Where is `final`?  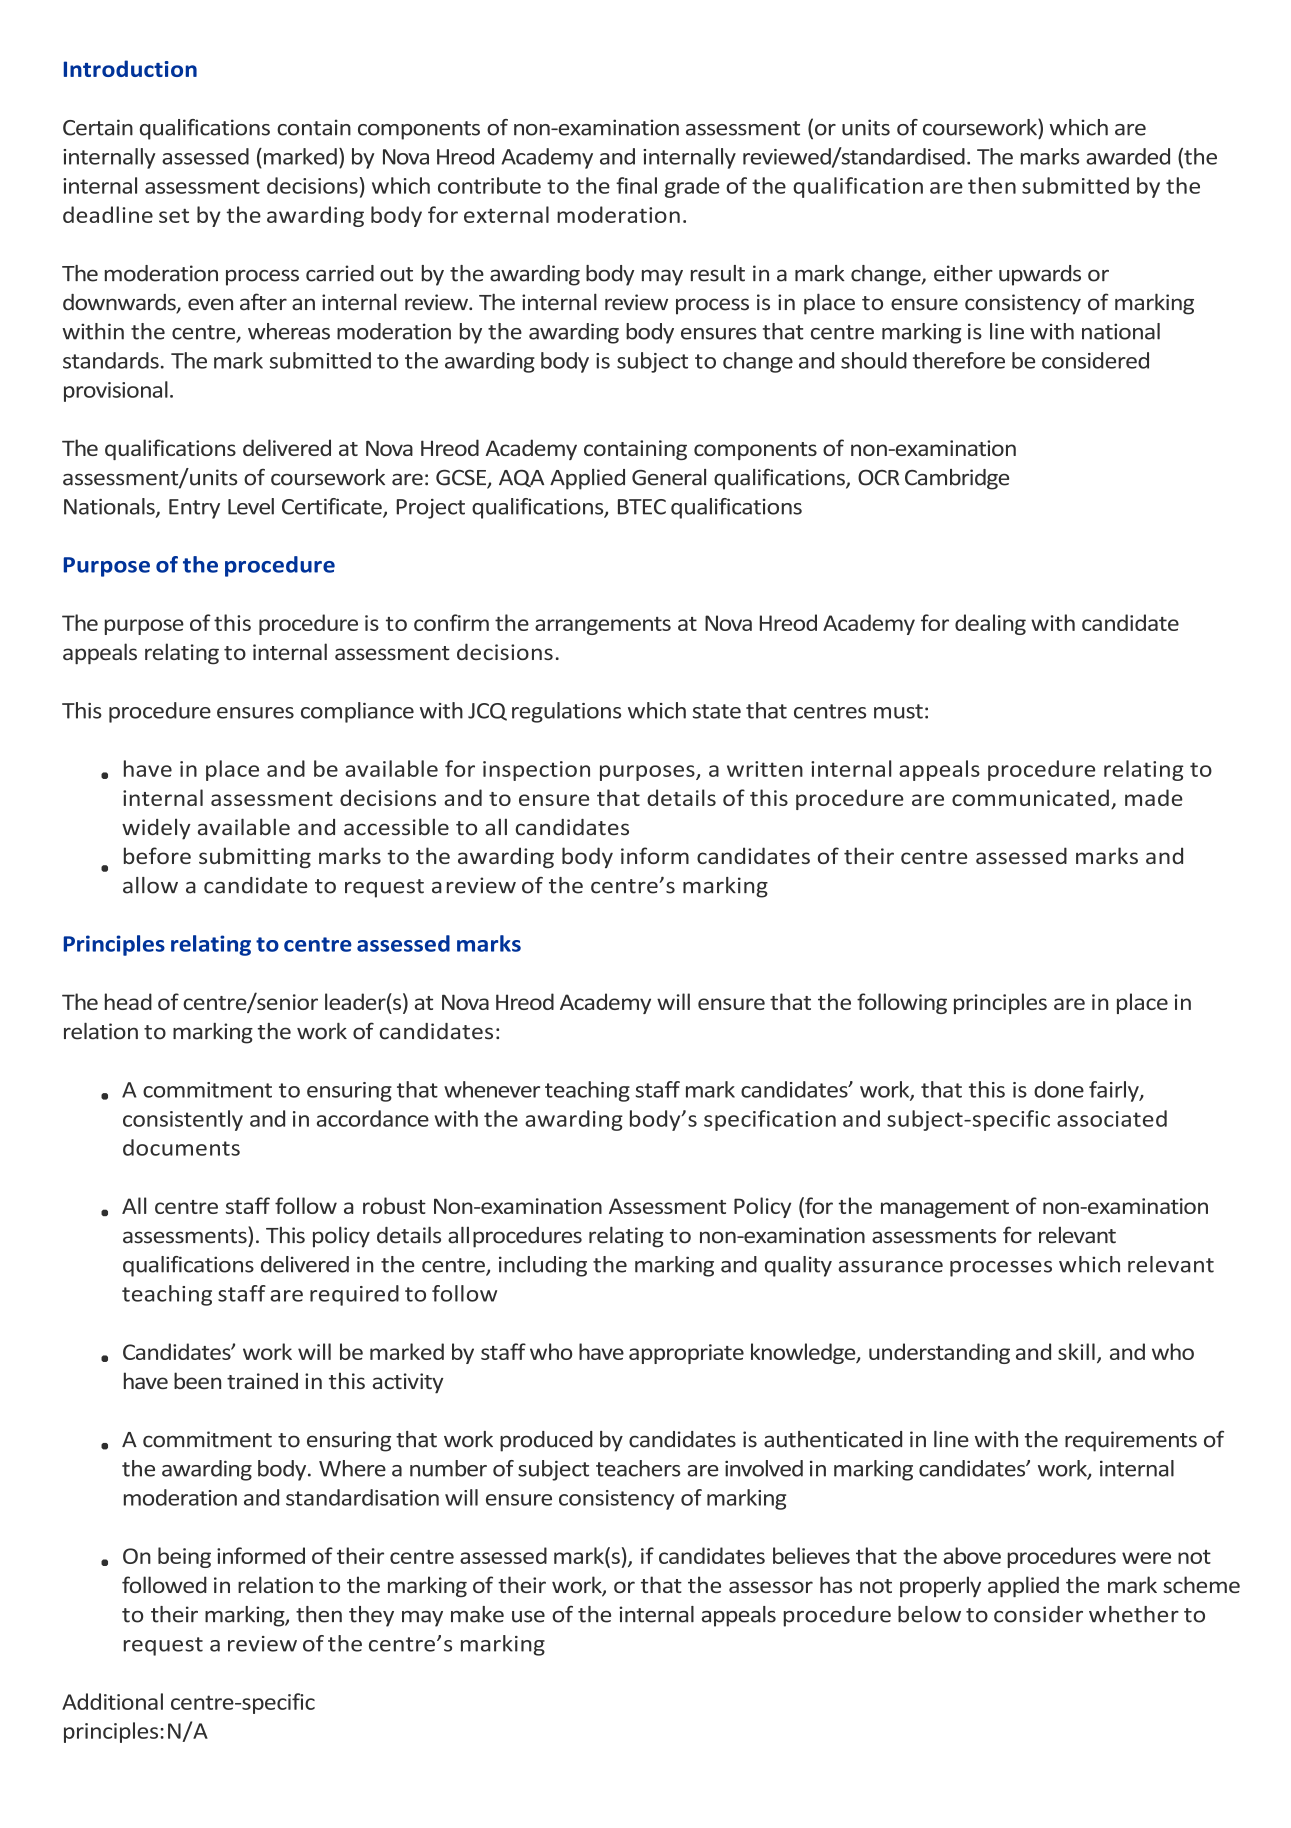
final is located at coordinates (636, 185).
